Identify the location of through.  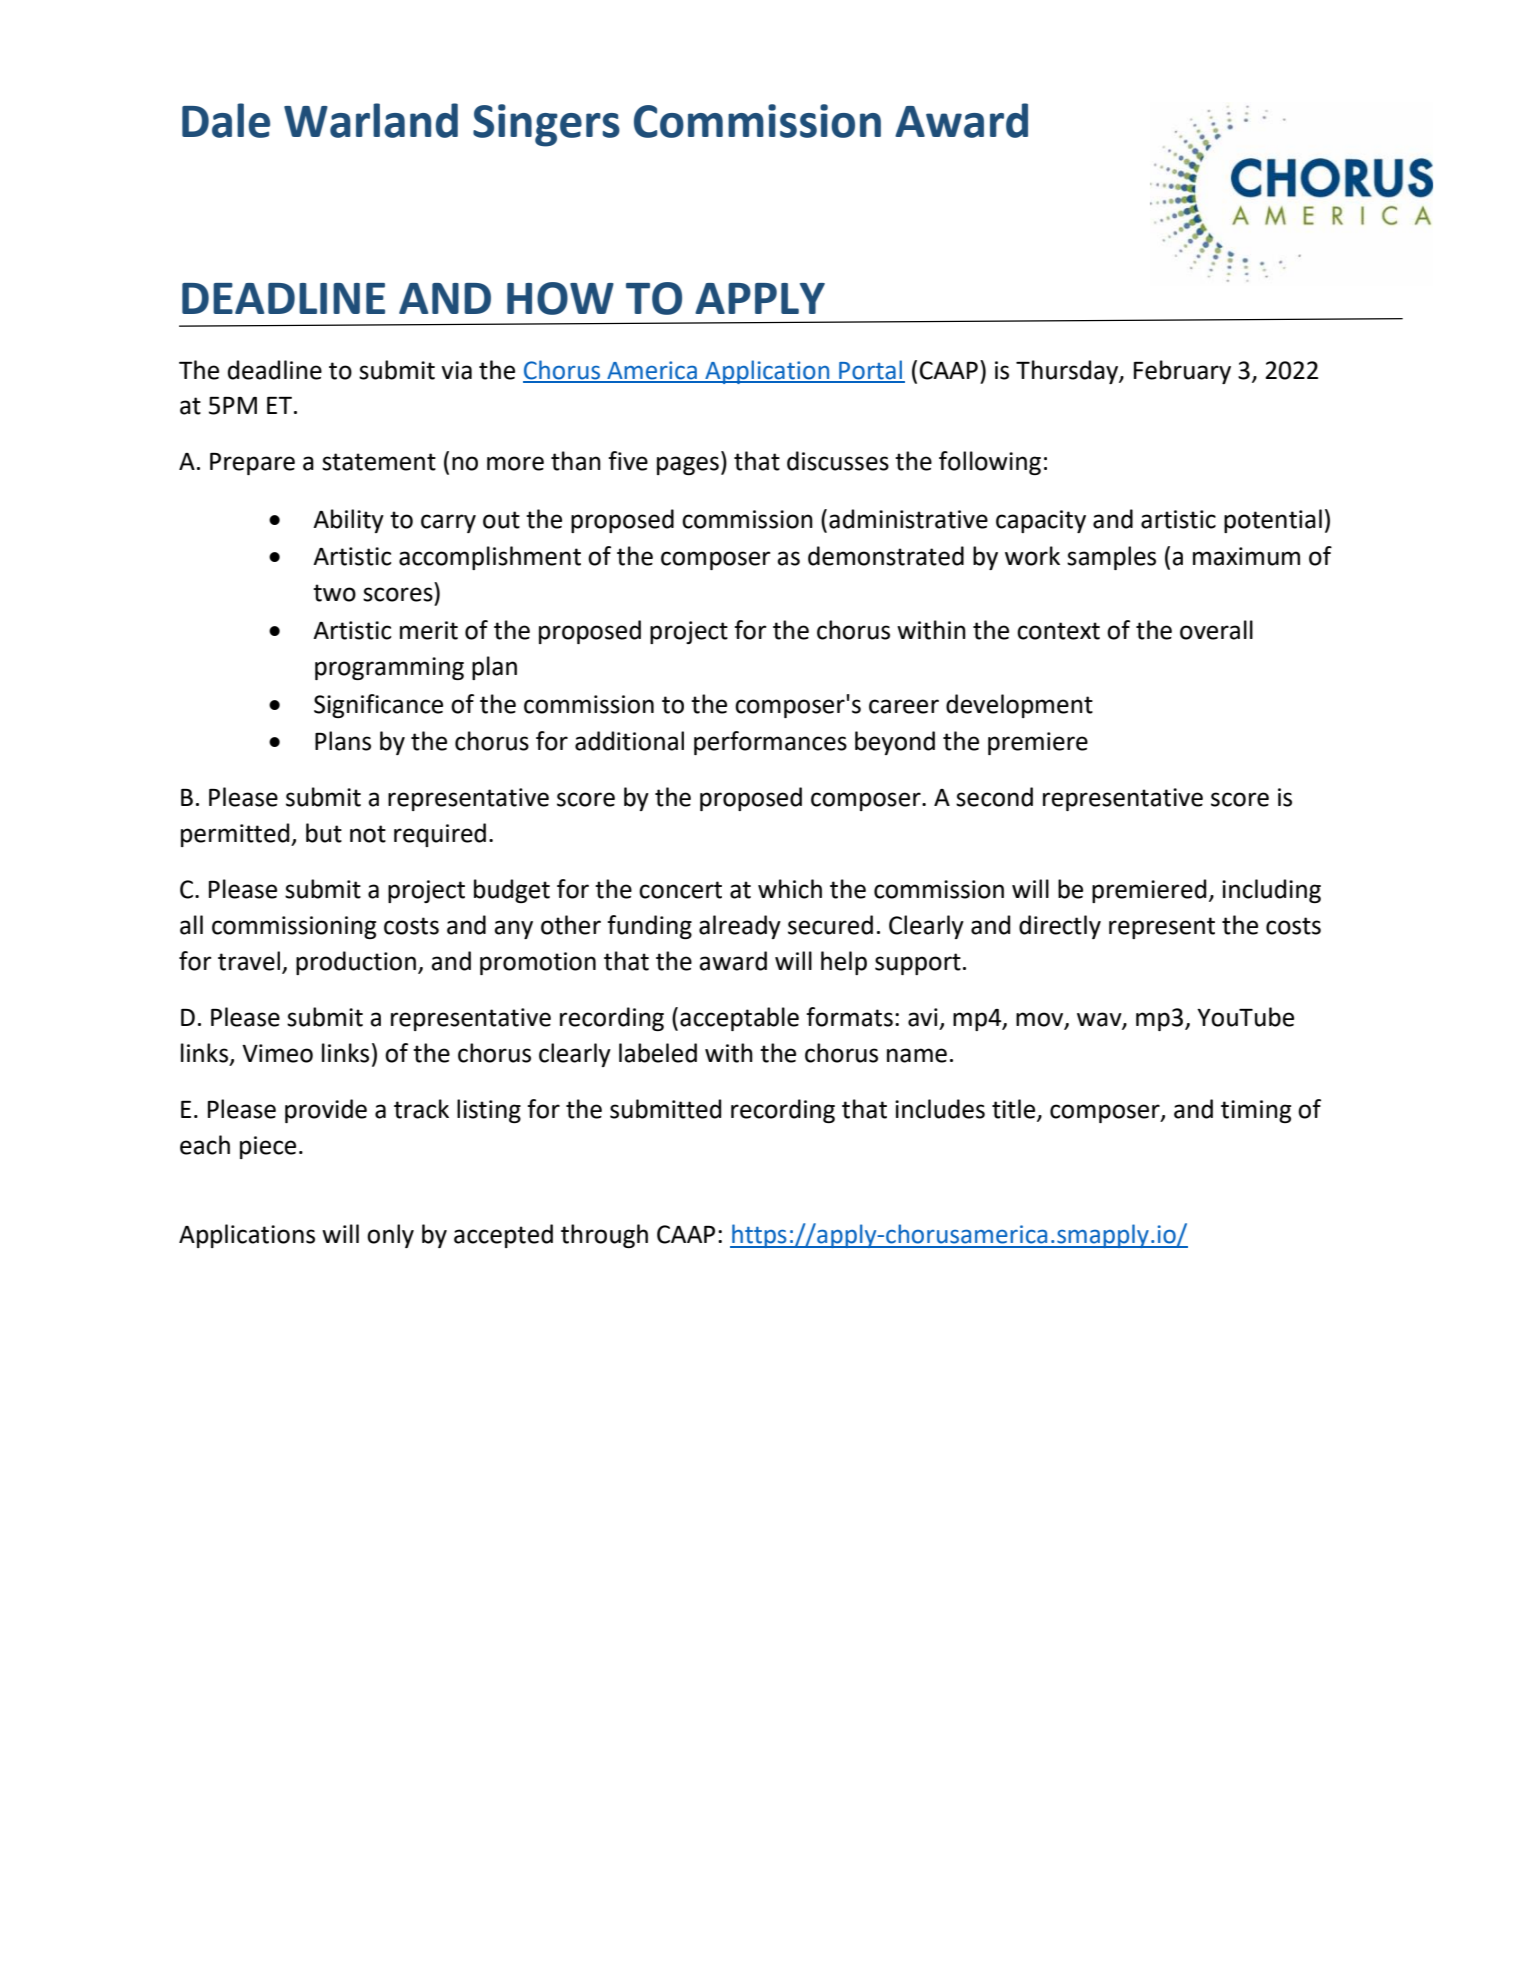
(604, 1236).
